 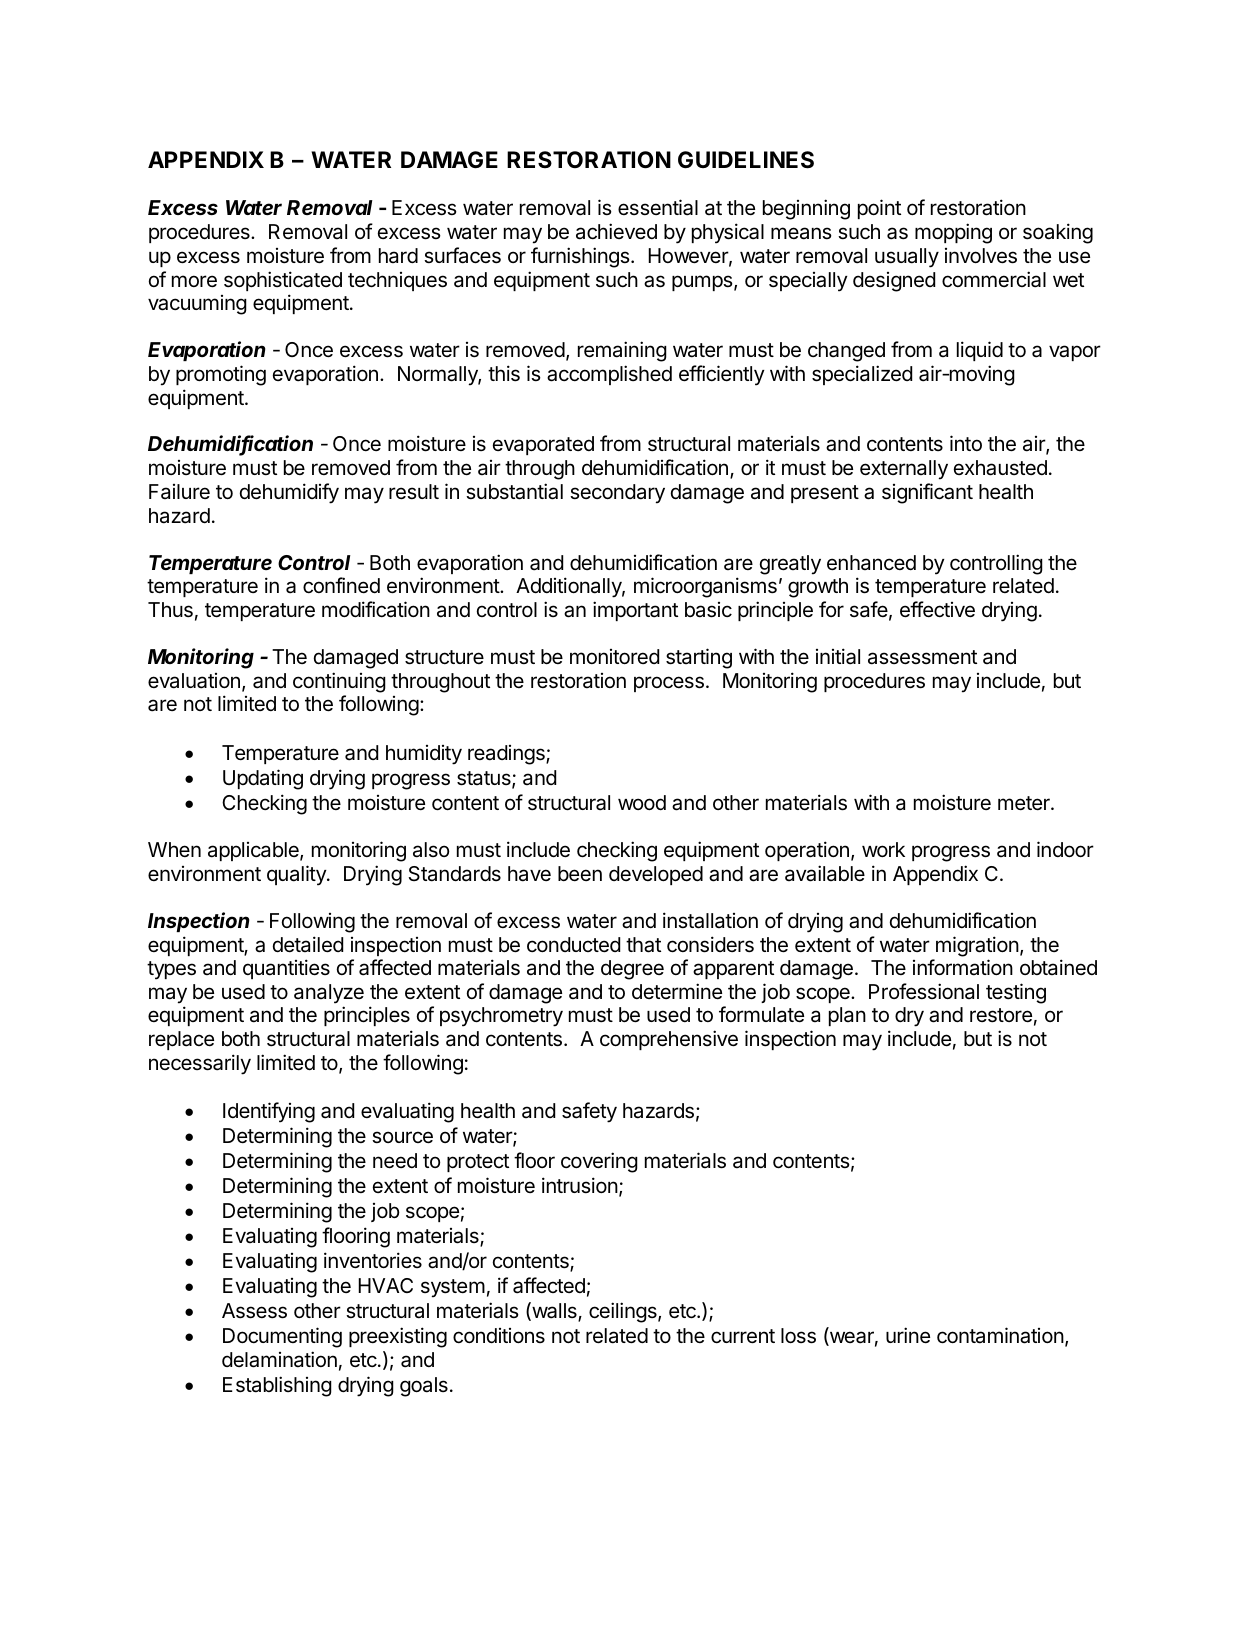 What do you see at coordinates (658, 207) in the screenshot?
I see `essential` at bounding box center [658, 207].
